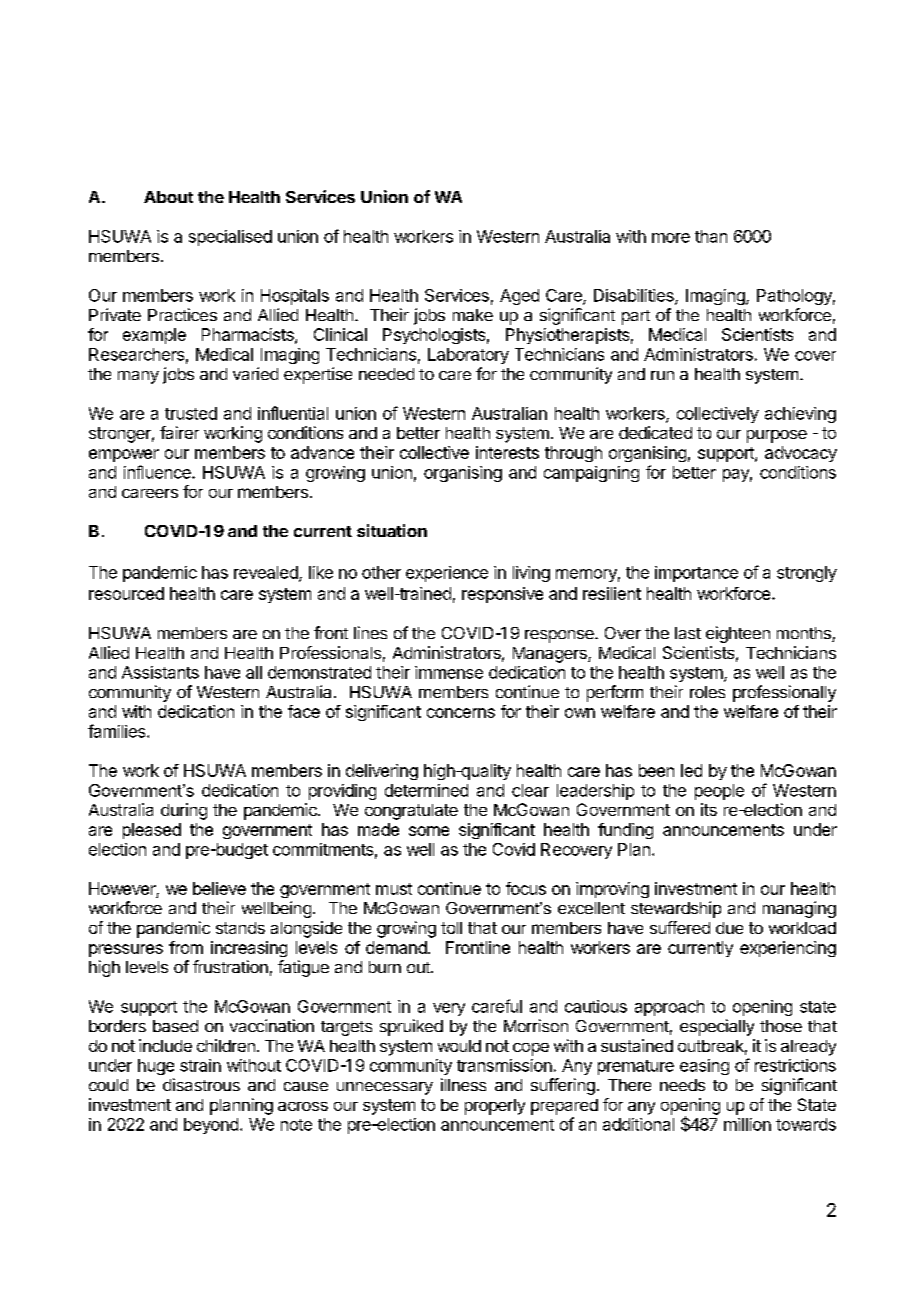 The height and width of the screenshot is (1308, 924). What do you see at coordinates (711, 236) in the screenshot?
I see `than` at bounding box center [711, 236].
